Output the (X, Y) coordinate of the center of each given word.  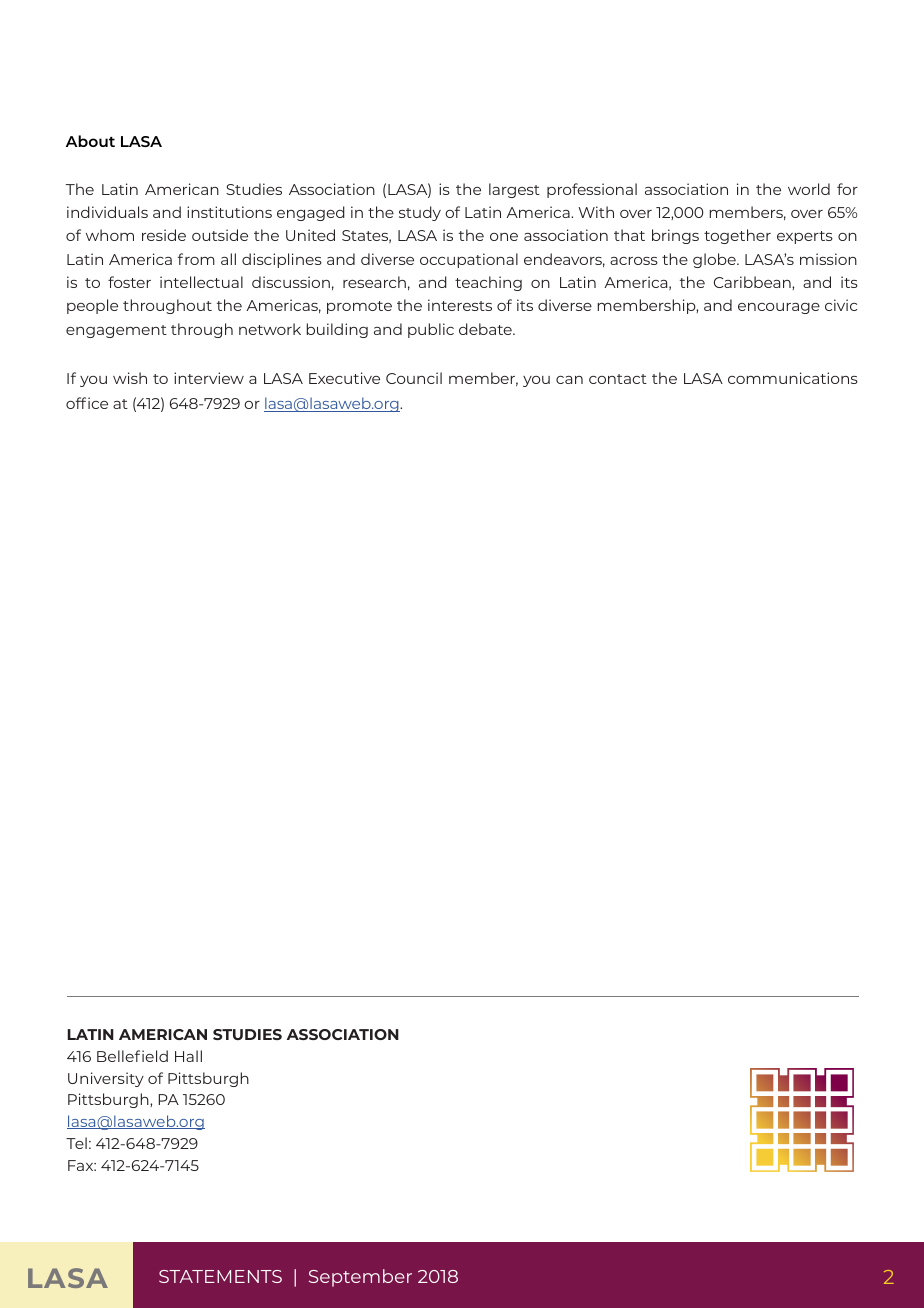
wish (130, 378)
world (809, 189)
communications (793, 378)
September (360, 1278)
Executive (344, 378)
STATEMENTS (220, 1276)
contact (618, 379)
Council (414, 378)
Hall (188, 1056)
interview (209, 378)
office (87, 403)
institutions (229, 212)
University (106, 1079)
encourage (779, 308)
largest (514, 190)
